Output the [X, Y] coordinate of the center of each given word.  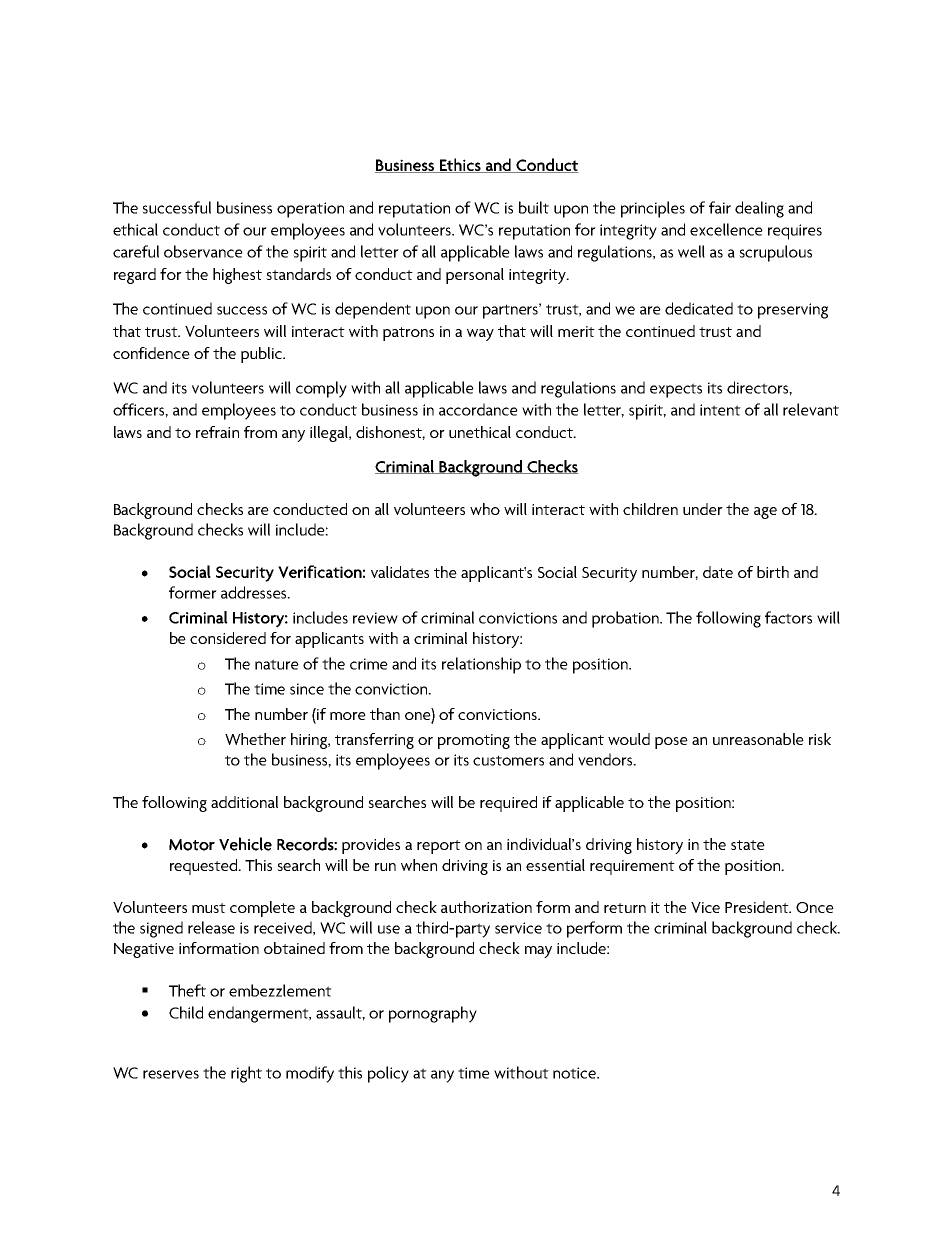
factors [788, 617]
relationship [481, 665]
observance [203, 251]
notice [575, 1073]
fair [720, 207]
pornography [433, 1014]
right [246, 1074]
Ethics [460, 165]
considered [228, 638]
